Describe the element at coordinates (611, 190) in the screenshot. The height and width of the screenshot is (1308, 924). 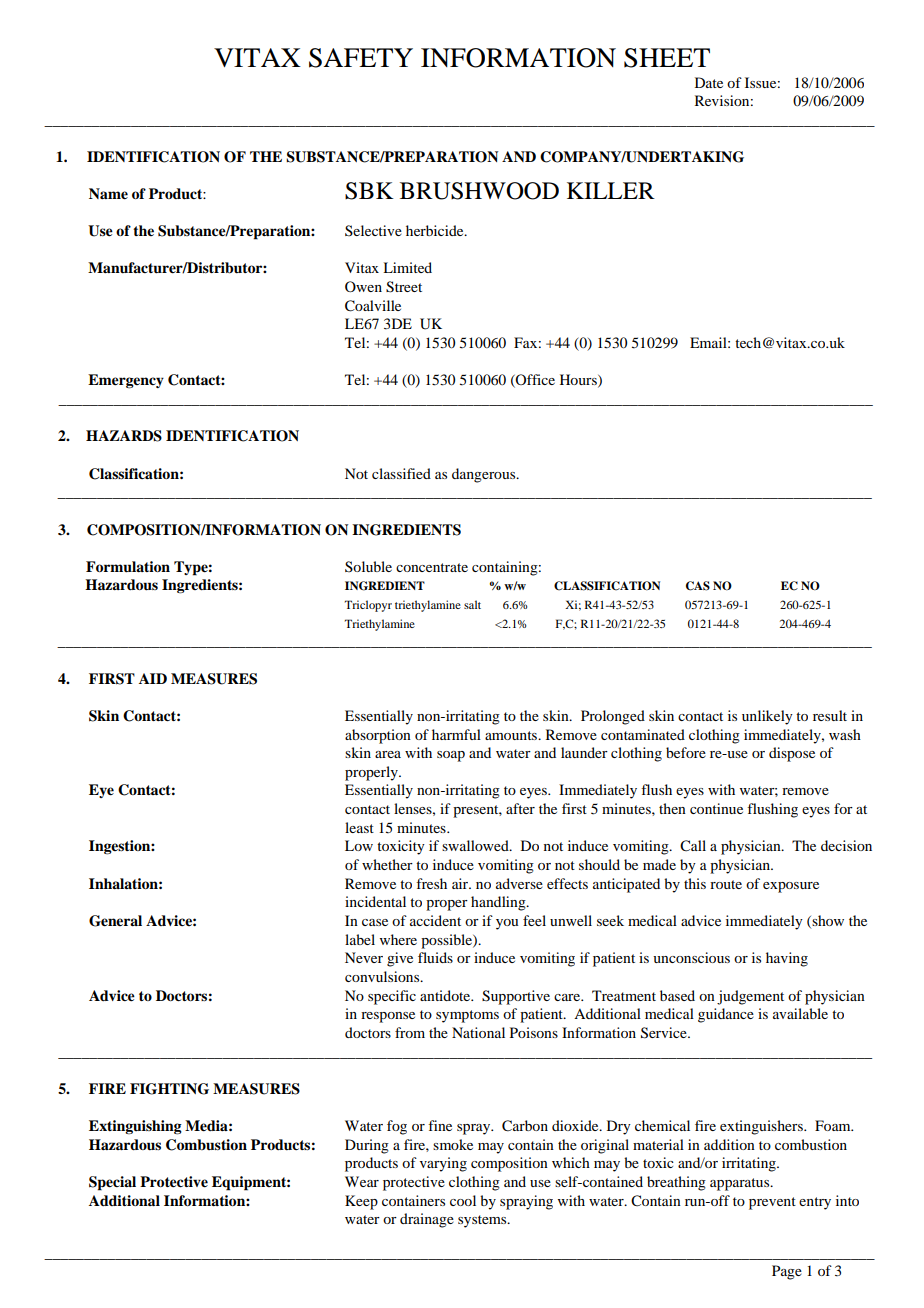
I see `KILLER` at that location.
